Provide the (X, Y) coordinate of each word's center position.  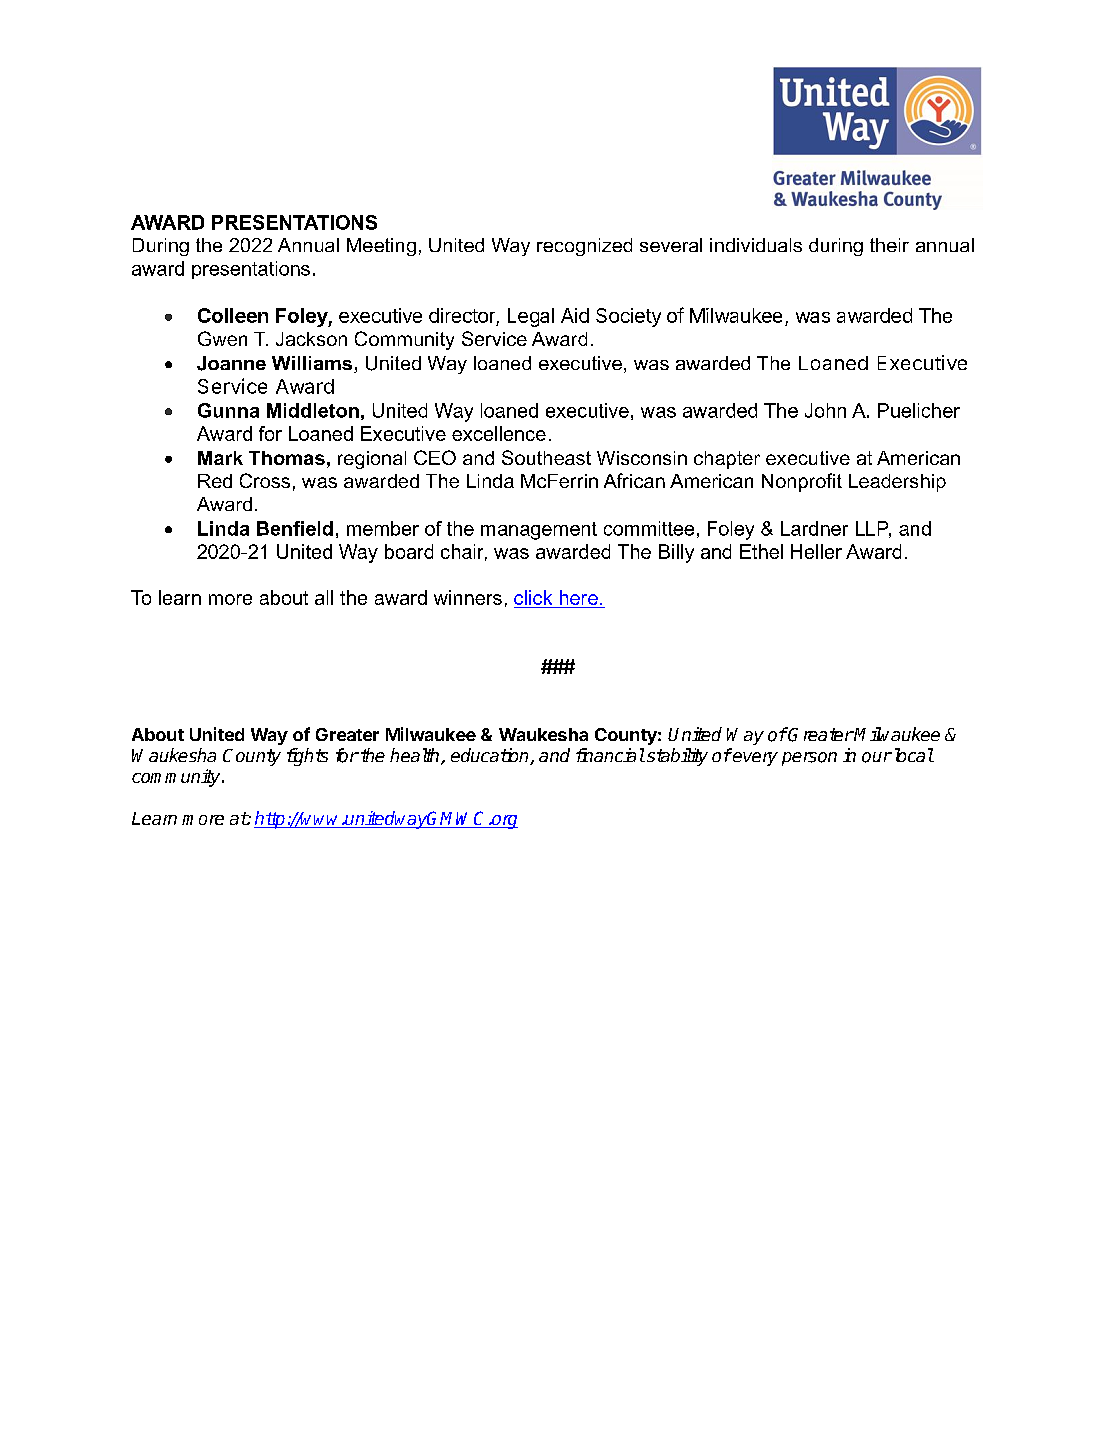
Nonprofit (802, 482)
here (579, 597)
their (889, 245)
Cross (265, 480)
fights (307, 757)
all (324, 597)
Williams (312, 363)
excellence (499, 433)
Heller (816, 551)
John (825, 410)
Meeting (381, 247)
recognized (584, 247)
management (539, 531)
